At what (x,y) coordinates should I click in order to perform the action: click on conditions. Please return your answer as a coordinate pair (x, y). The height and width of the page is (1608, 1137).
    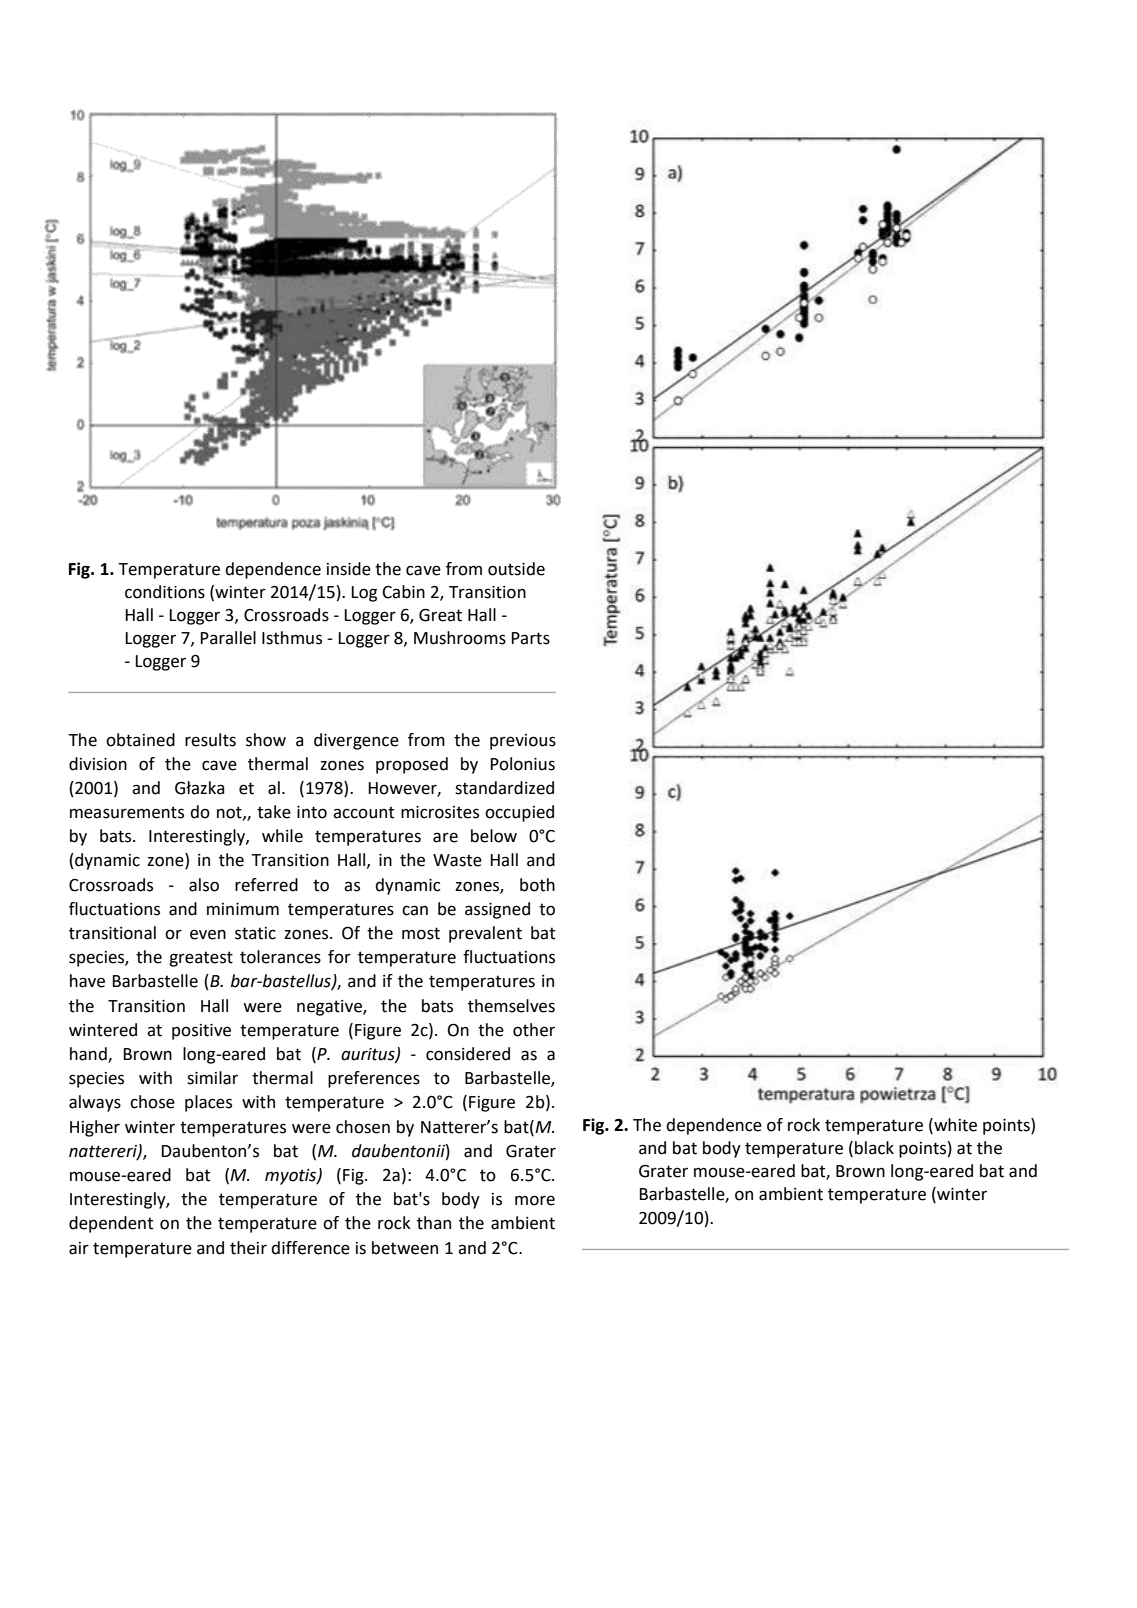
    Looking at the image, I should click on (165, 592).
